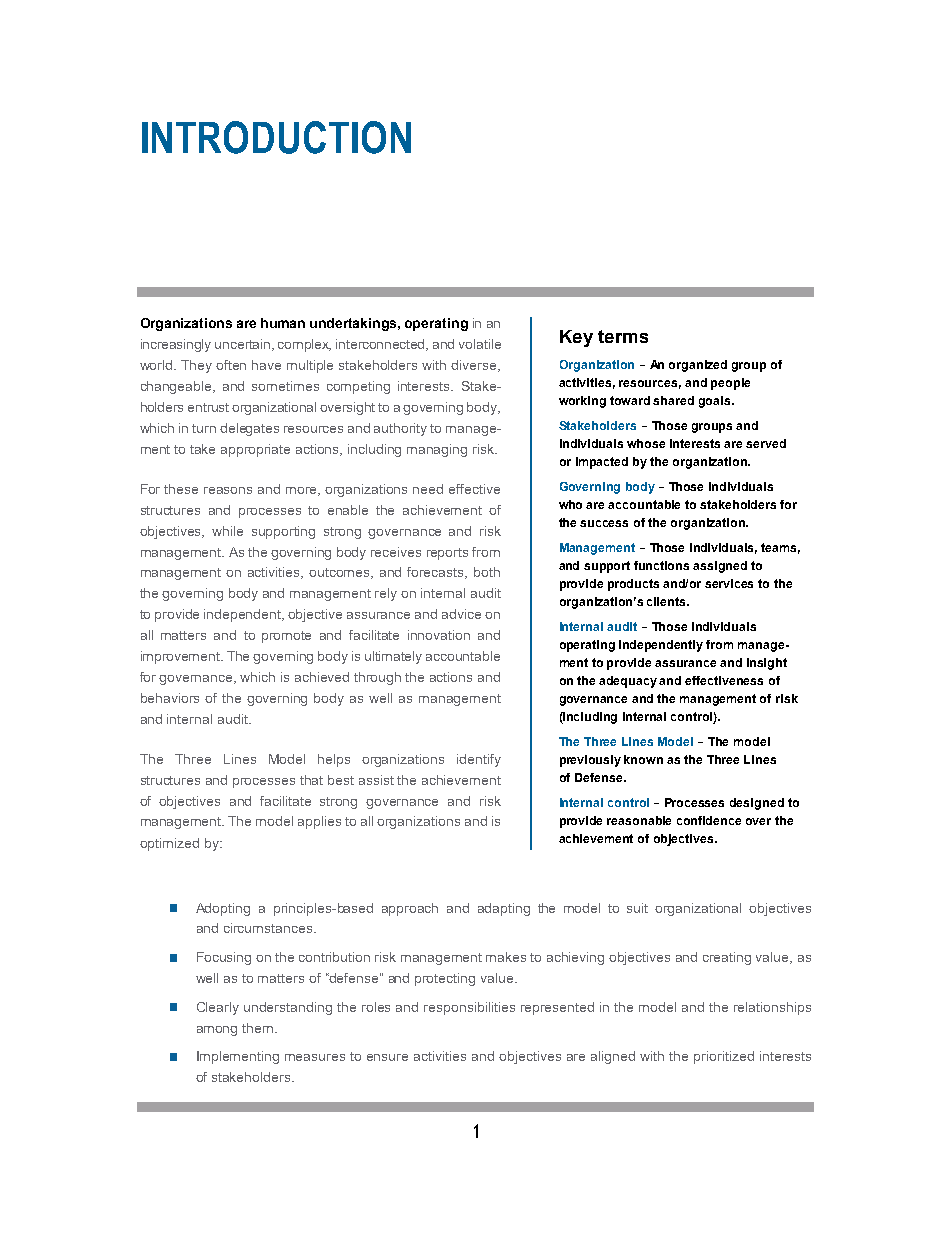  I want to click on INTRODUCTION, so click(276, 137).
